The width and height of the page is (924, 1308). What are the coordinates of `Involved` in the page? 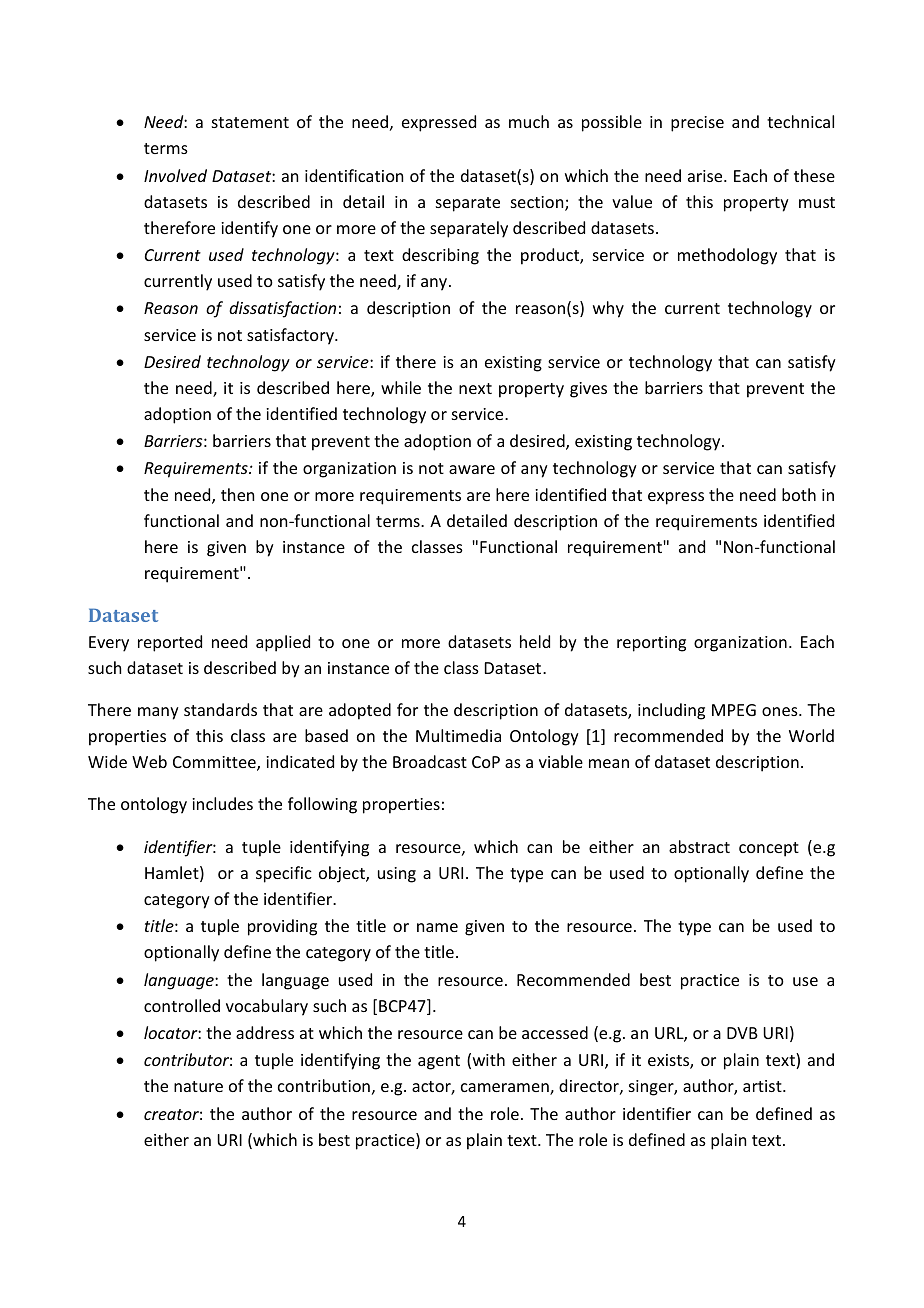 It's located at (175, 175).
